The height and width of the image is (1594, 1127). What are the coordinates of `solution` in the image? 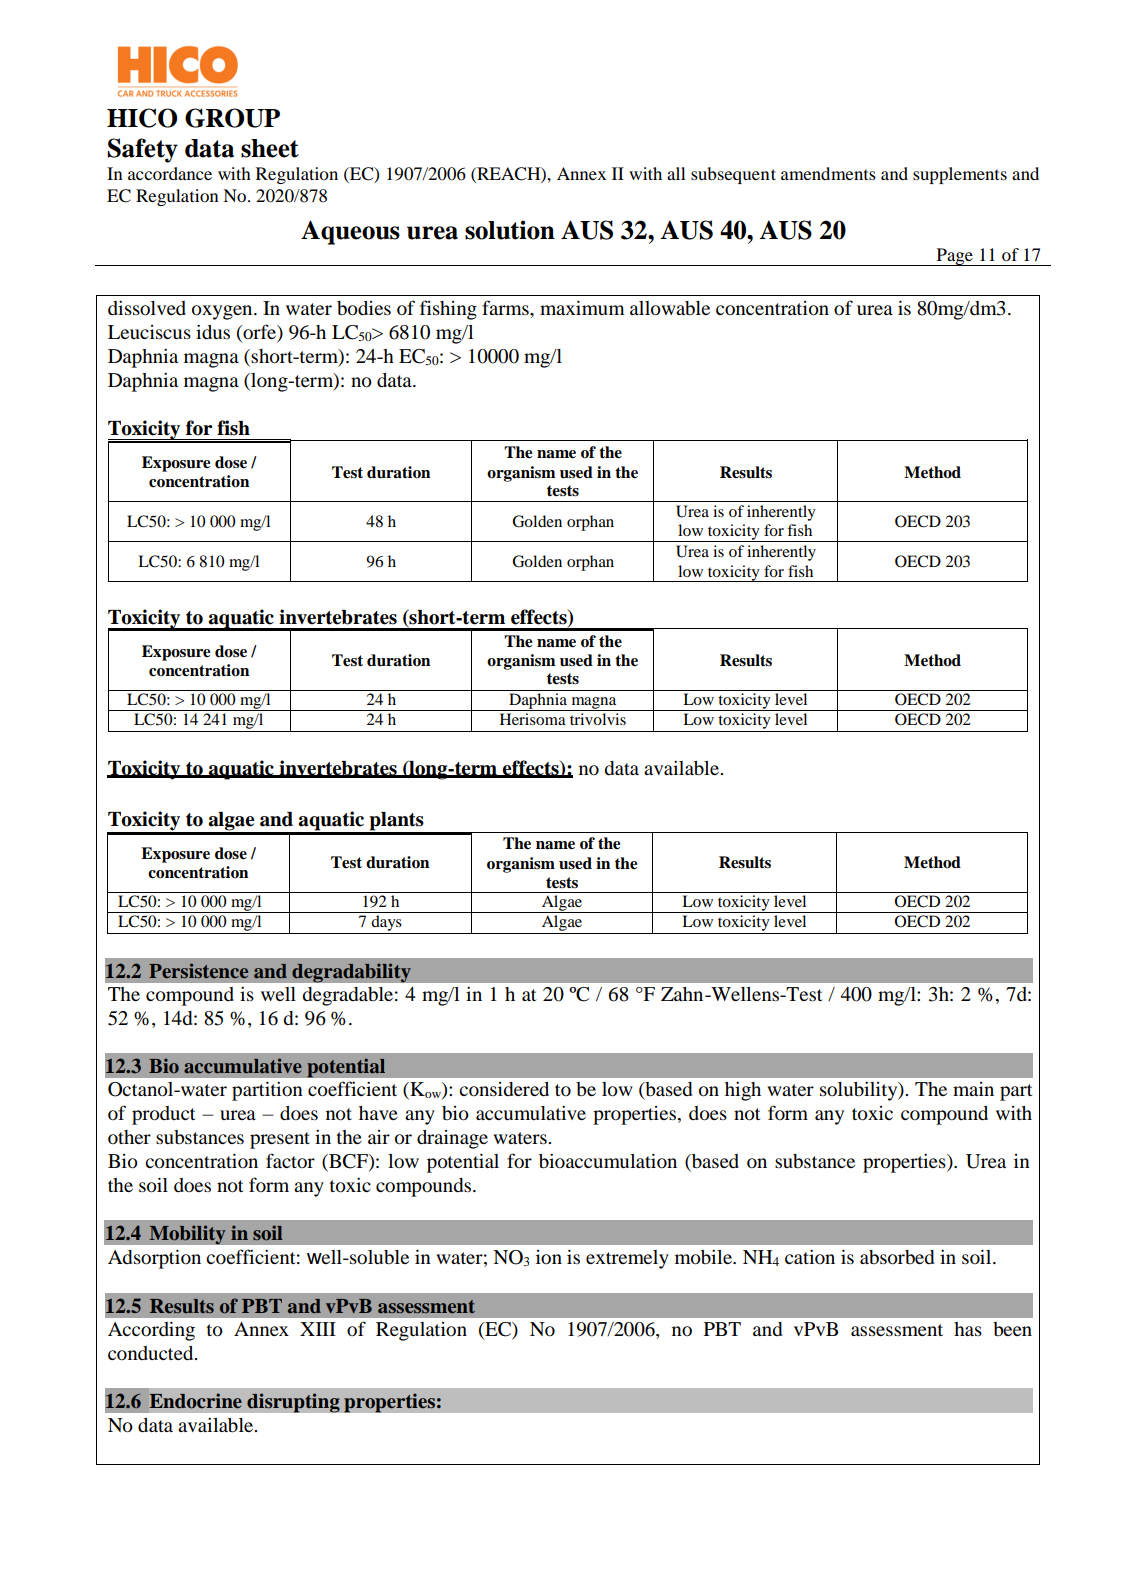 It's located at (510, 230).
